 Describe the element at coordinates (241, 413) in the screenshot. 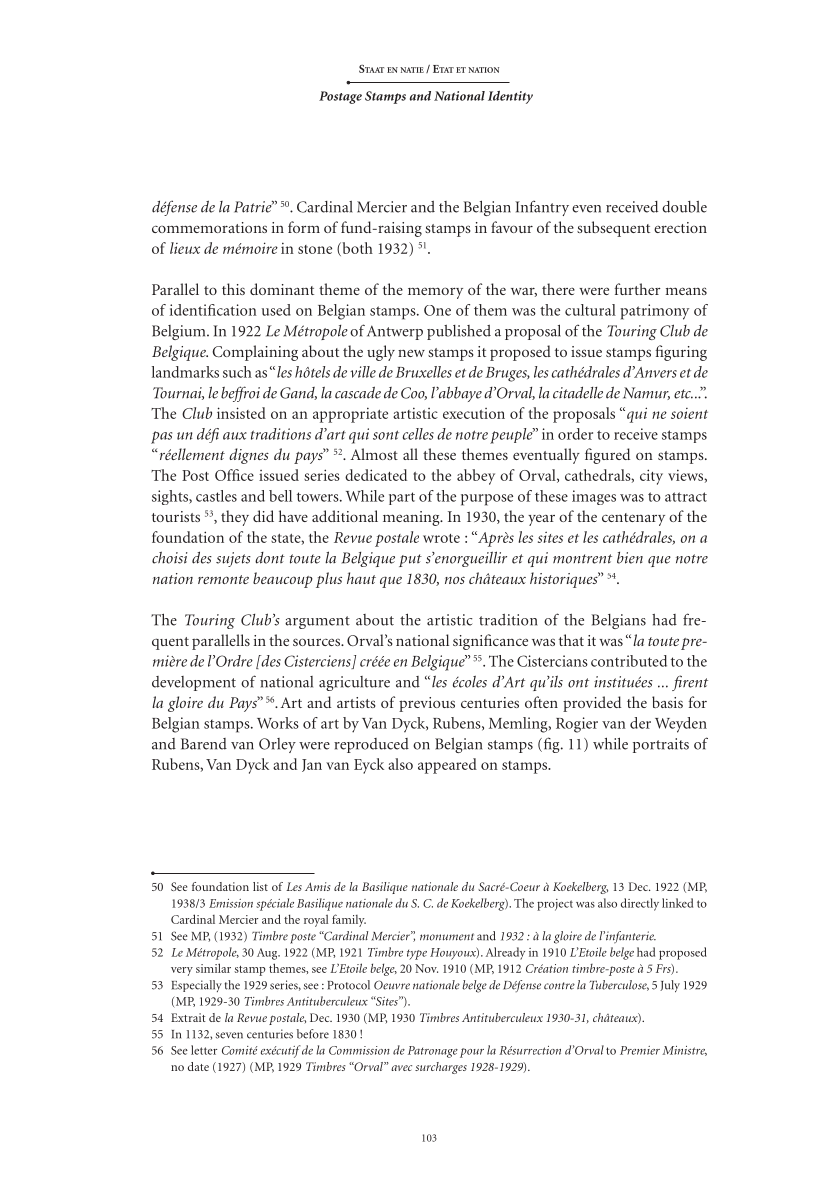

I see `insisted` at that location.
